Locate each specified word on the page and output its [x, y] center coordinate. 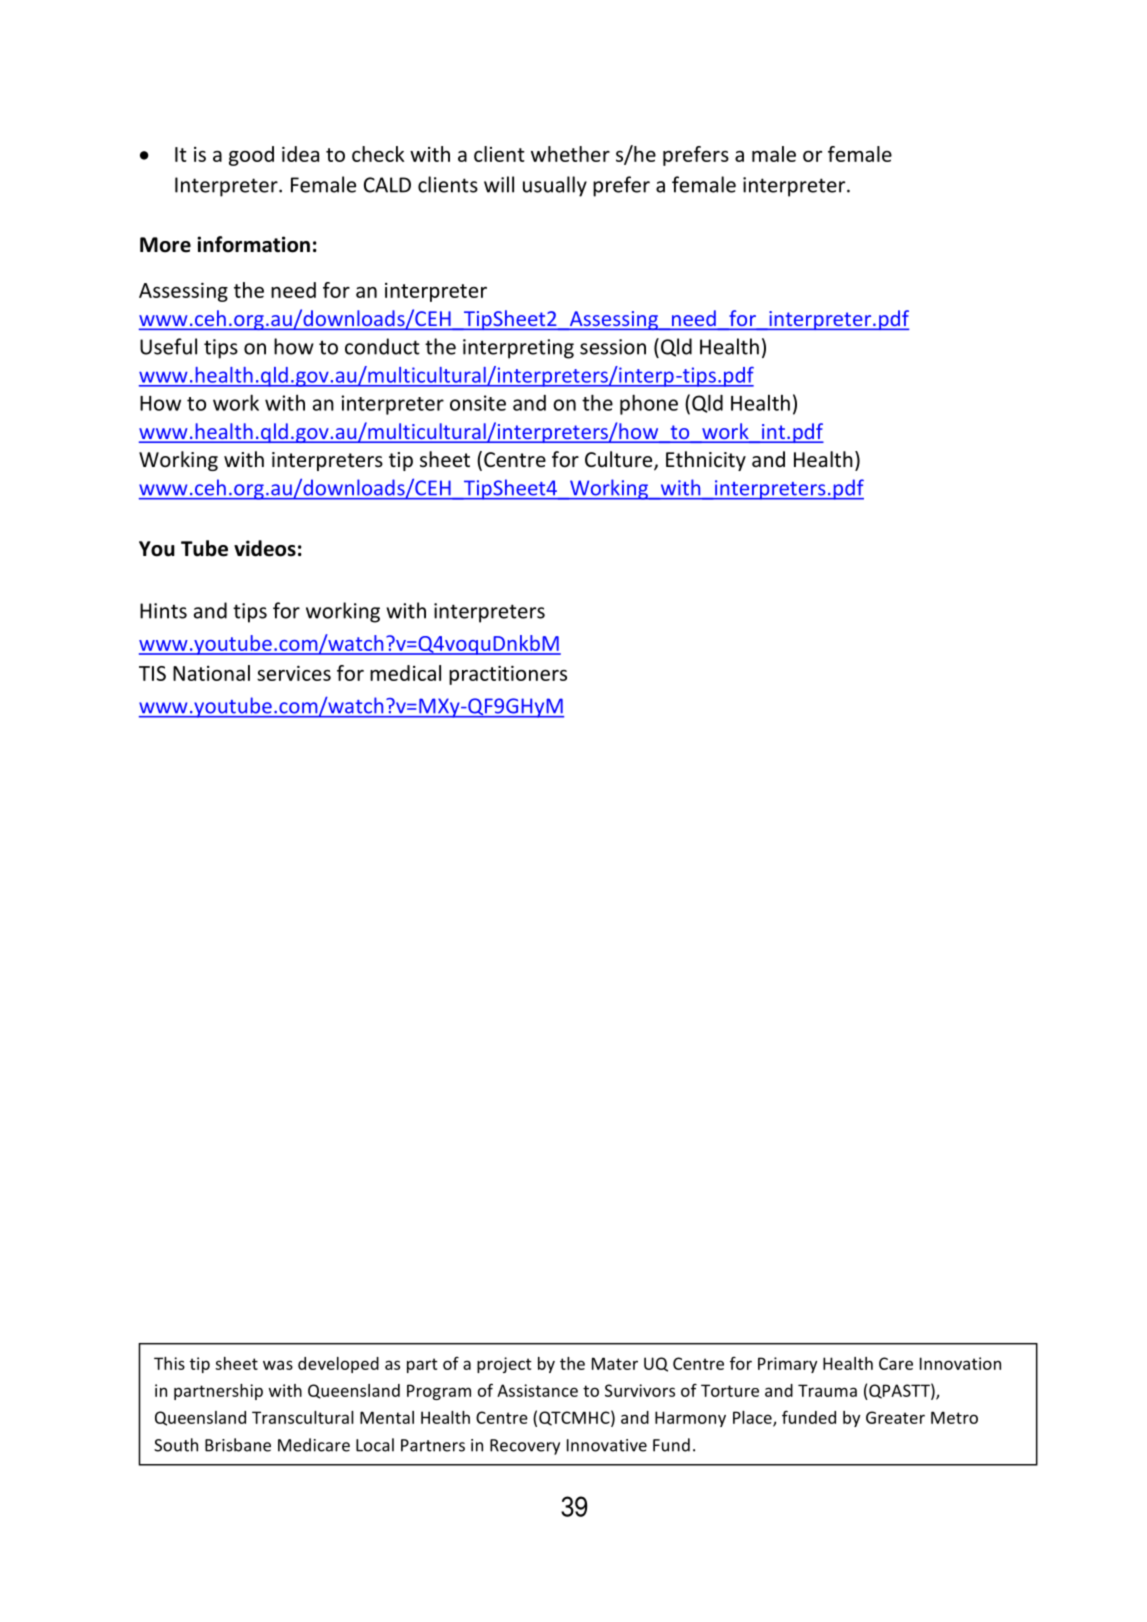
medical [405, 673]
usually [555, 186]
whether [570, 154]
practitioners [508, 675]
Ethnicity [706, 461]
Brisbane [238, 1445]
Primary [787, 1365]
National [211, 673]
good [251, 156]
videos [265, 548]
